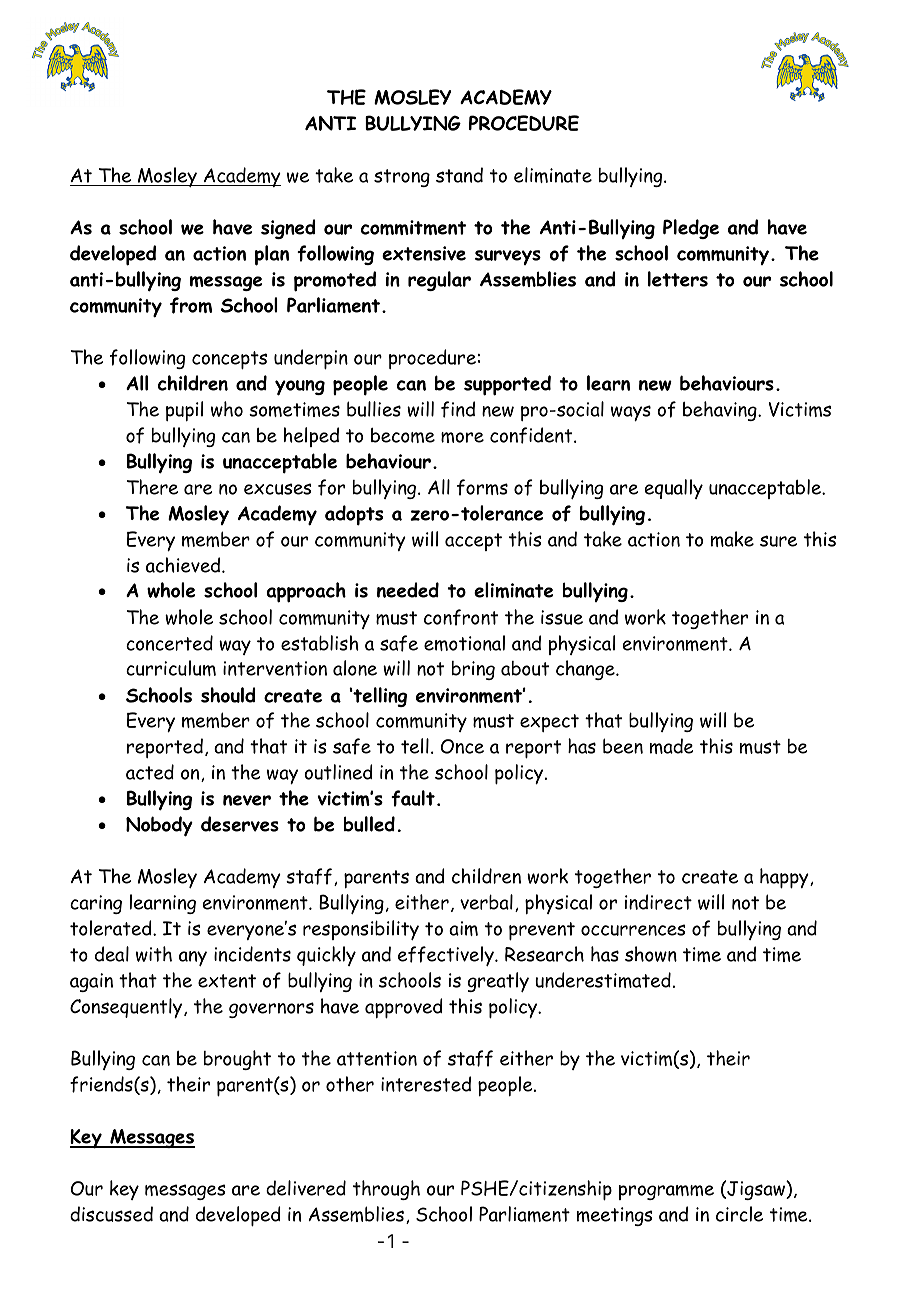 The width and height of the document is (924, 1308). What do you see at coordinates (171, 668) in the document?
I see `curriculum` at bounding box center [171, 668].
